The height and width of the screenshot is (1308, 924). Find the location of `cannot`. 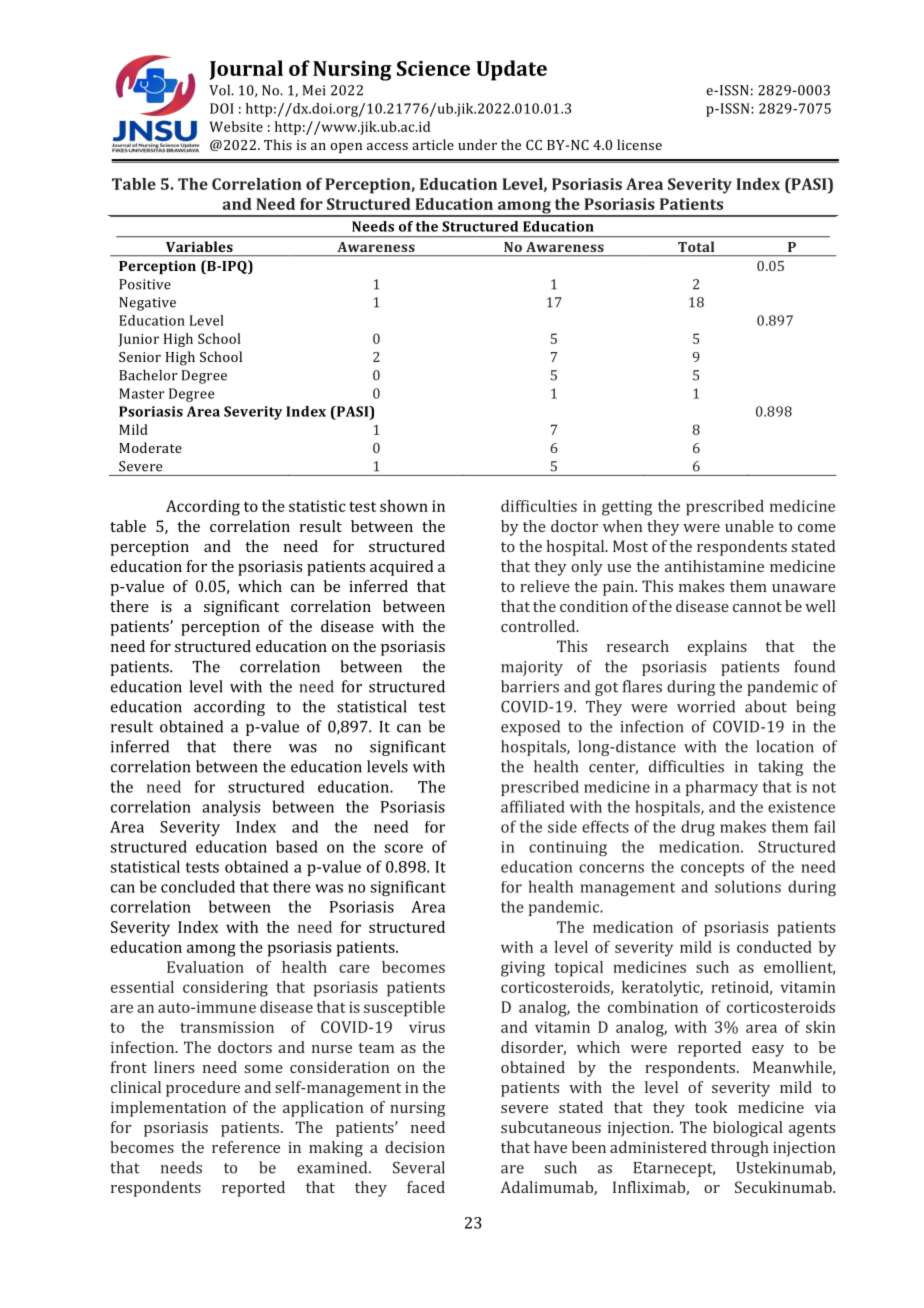

cannot is located at coordinates (757, 607).
